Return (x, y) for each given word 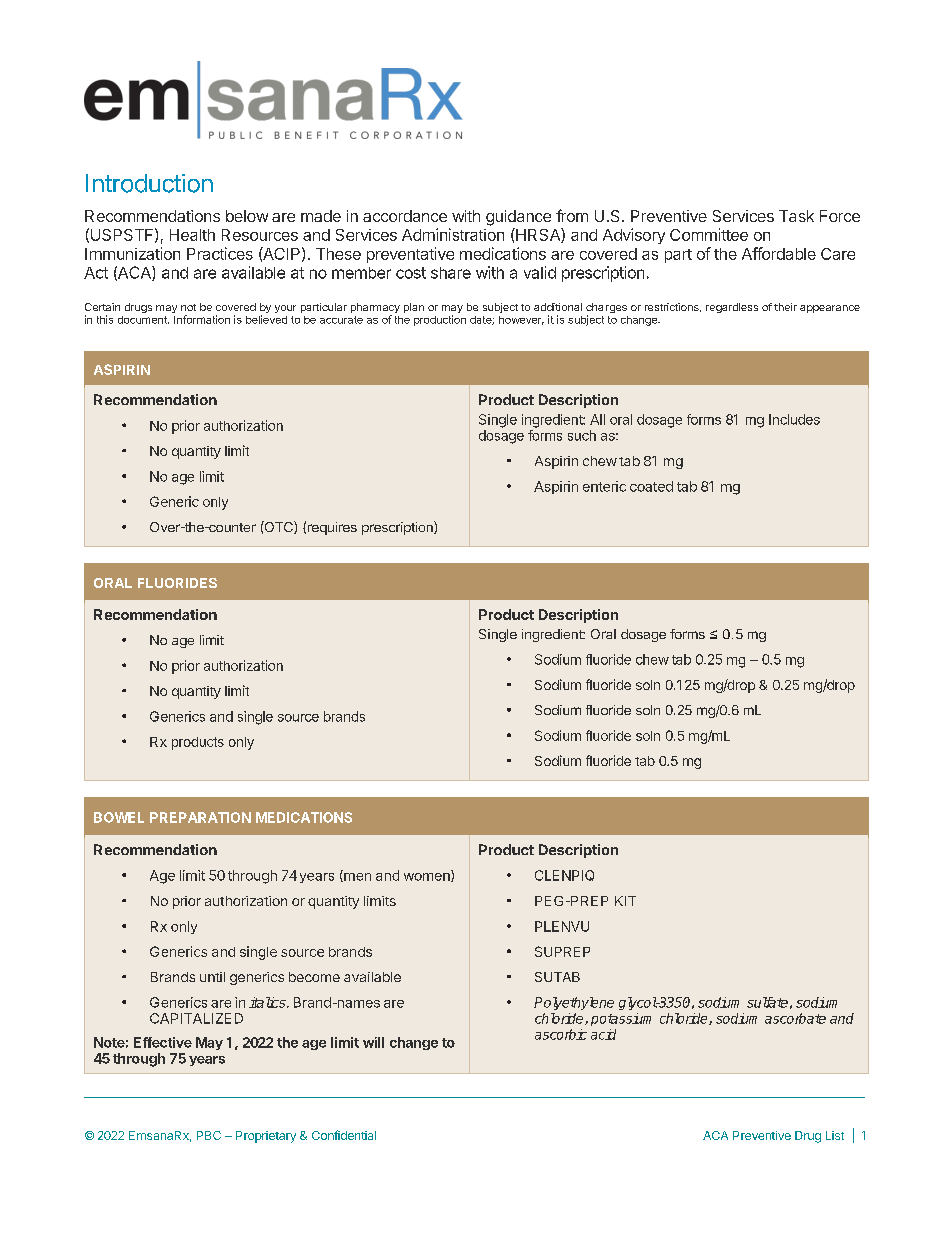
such (582, 435)
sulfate (767, 1002)
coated (651, 486)
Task (796, 216)
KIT (625, 901)
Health (192, 235)
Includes (794, 419)
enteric (604, 486)
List (835, 1135)
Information (202, 319)
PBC (209, 1135)
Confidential (344, 1135)
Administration (453, 234)
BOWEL (119, 817)
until (212, 977)
